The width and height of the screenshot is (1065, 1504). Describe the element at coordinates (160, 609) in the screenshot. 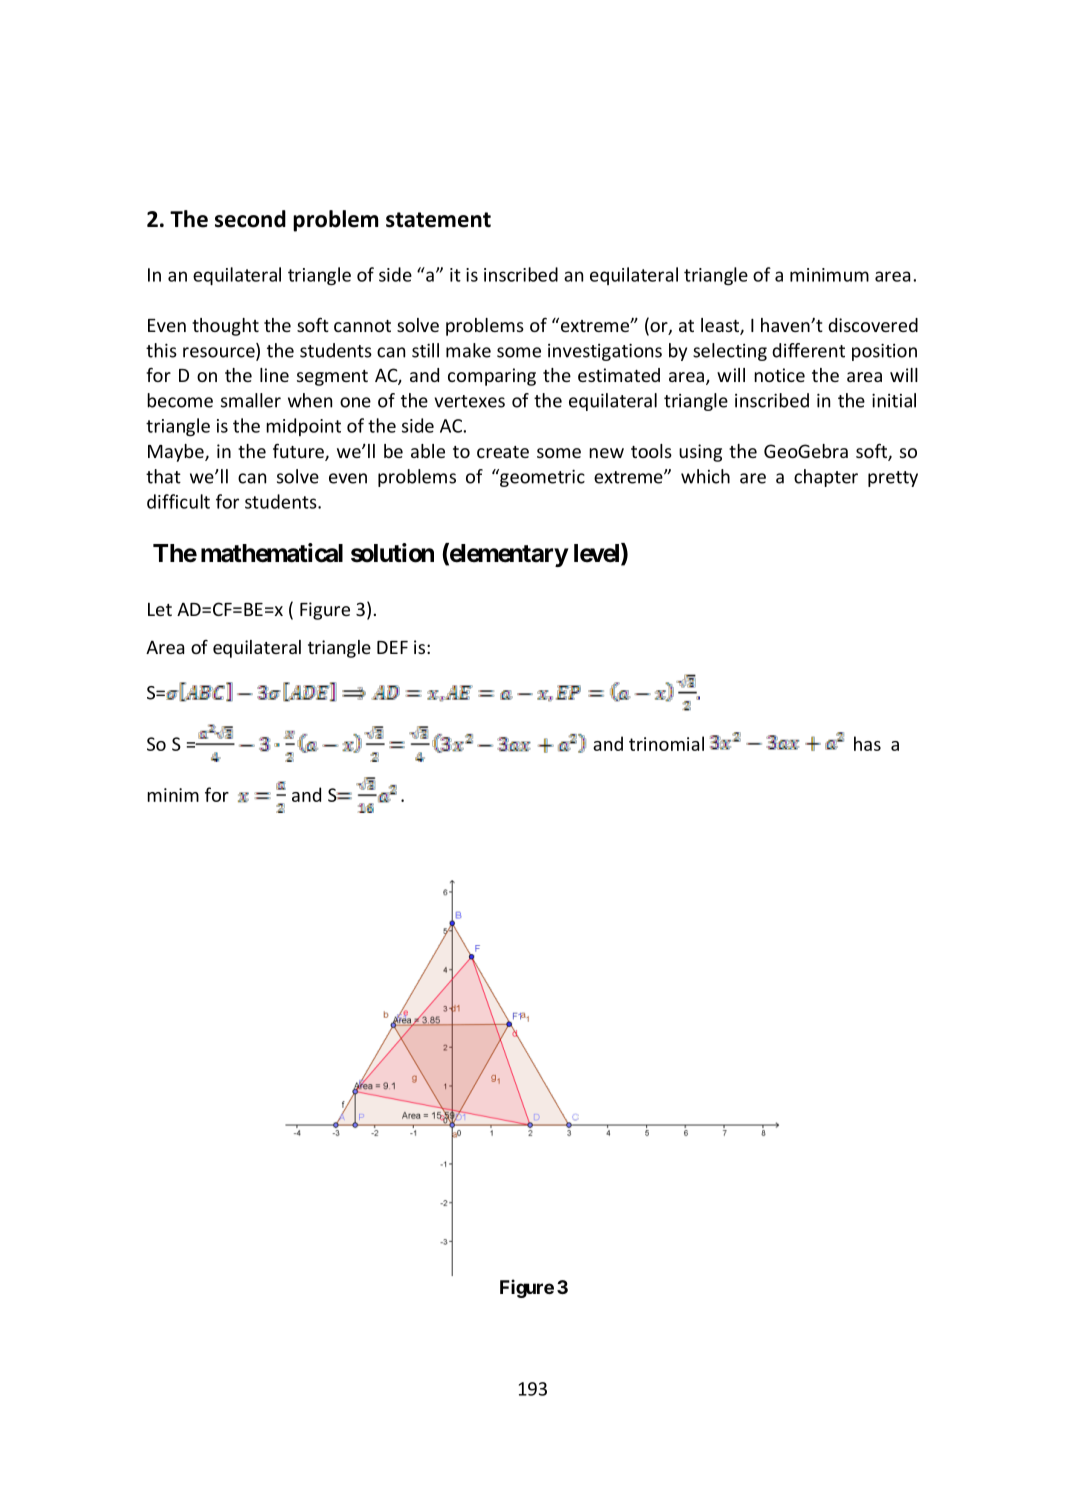

I see `Let` at that location.
